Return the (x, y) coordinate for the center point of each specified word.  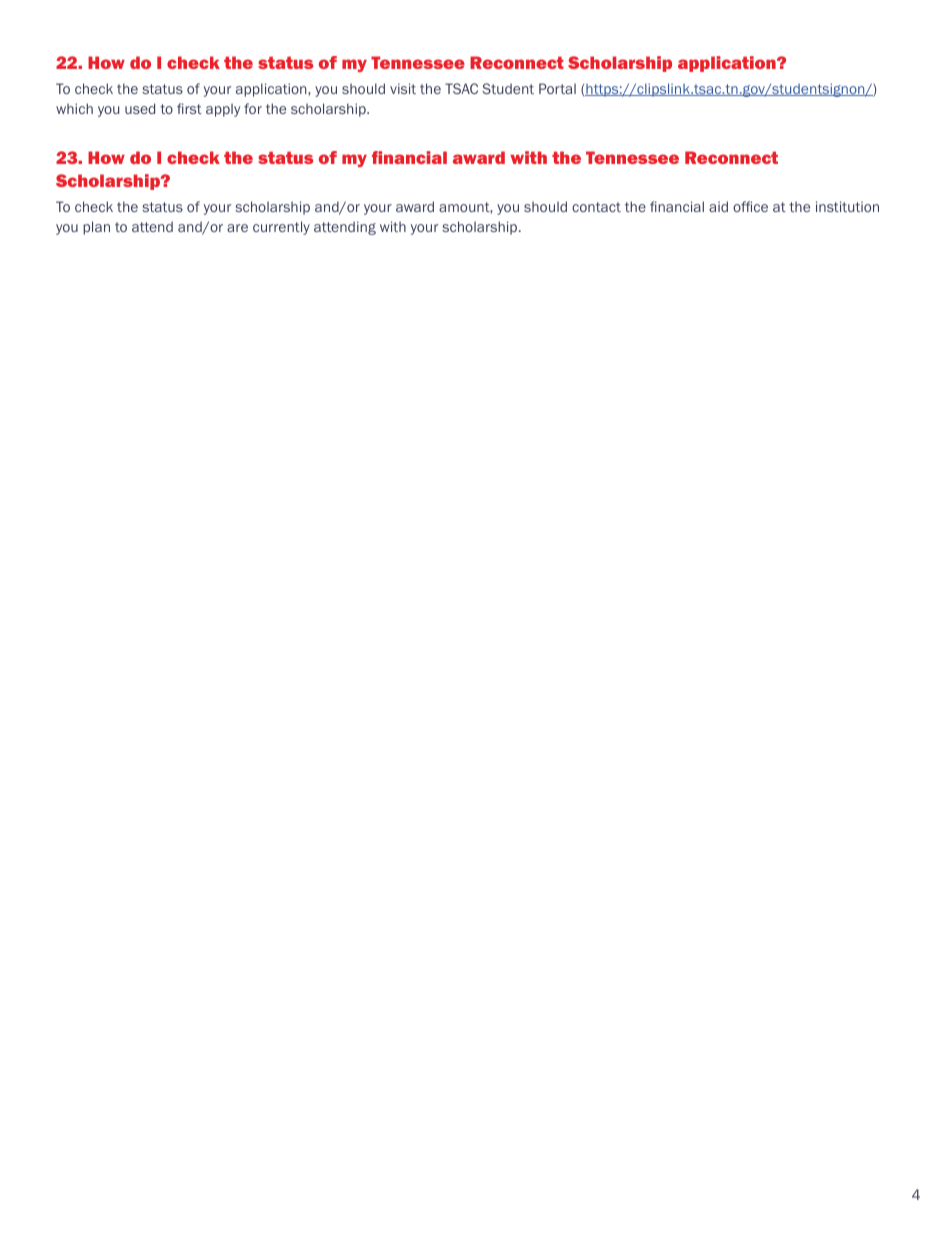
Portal (557, 88)
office (750, 206)
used (140, 108)
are (237, 228)
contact (596, 207)
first (189, 108)
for (253, 108)
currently (281, 228)
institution (847, 206)
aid (718, 206)
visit (403, 88)
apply (223, 110)
